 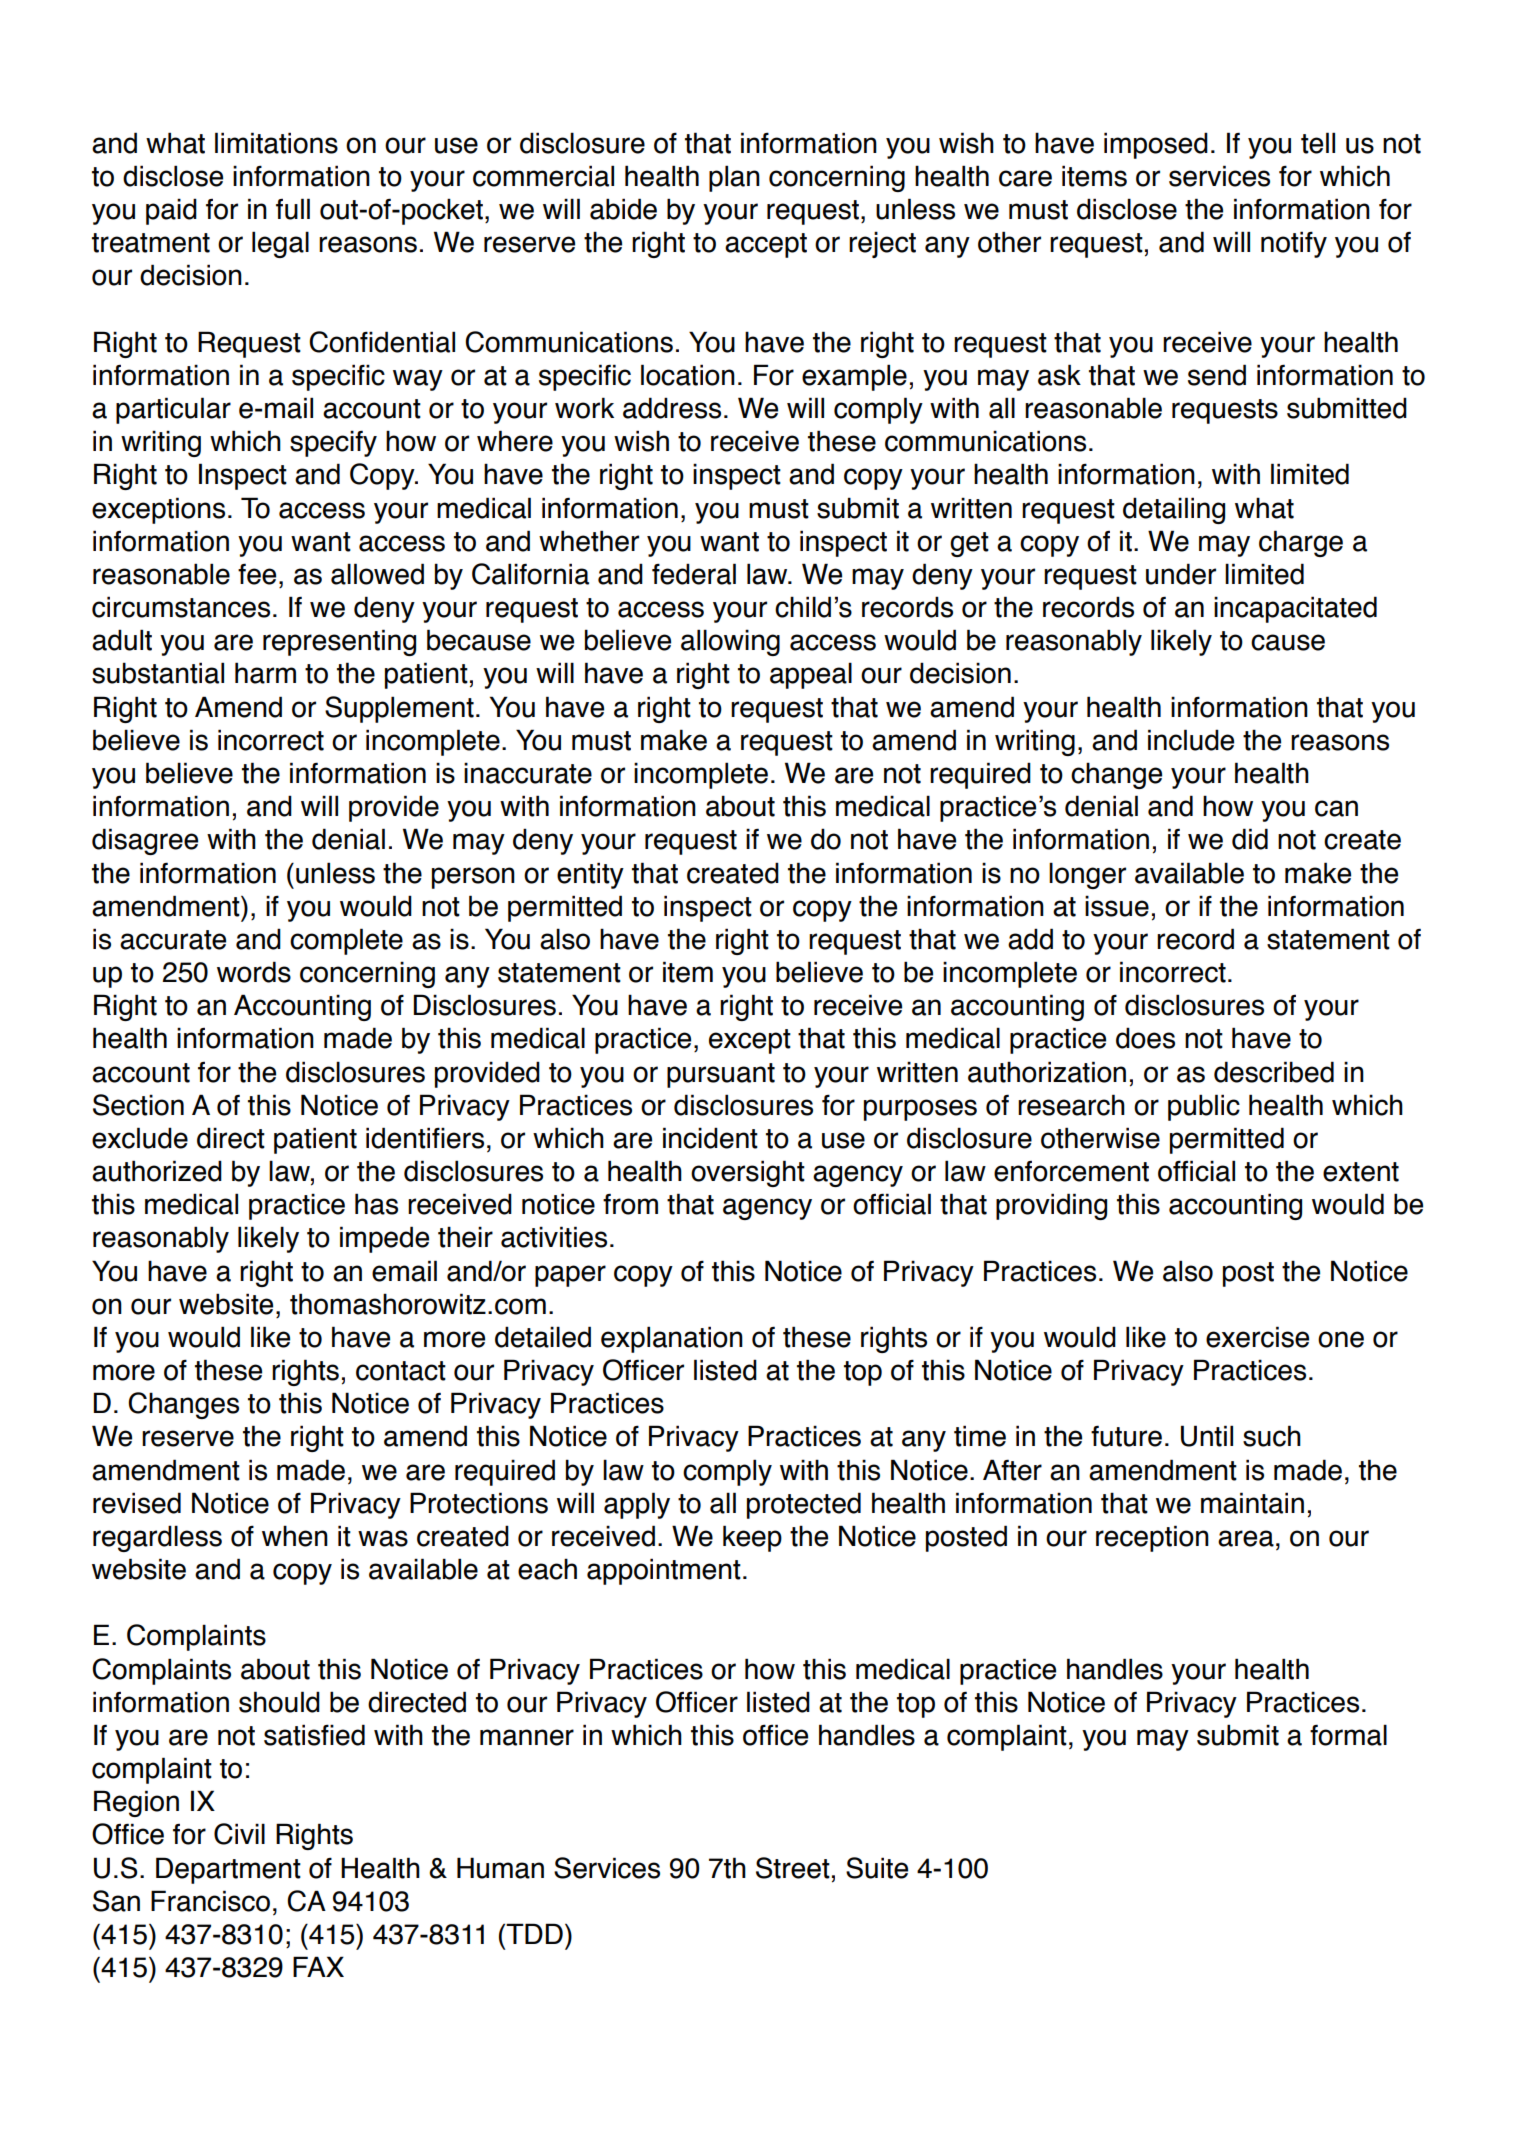 What do you see at coordinates (254, 972) in the image?
I see `words` at bounding box center [254, 972].
